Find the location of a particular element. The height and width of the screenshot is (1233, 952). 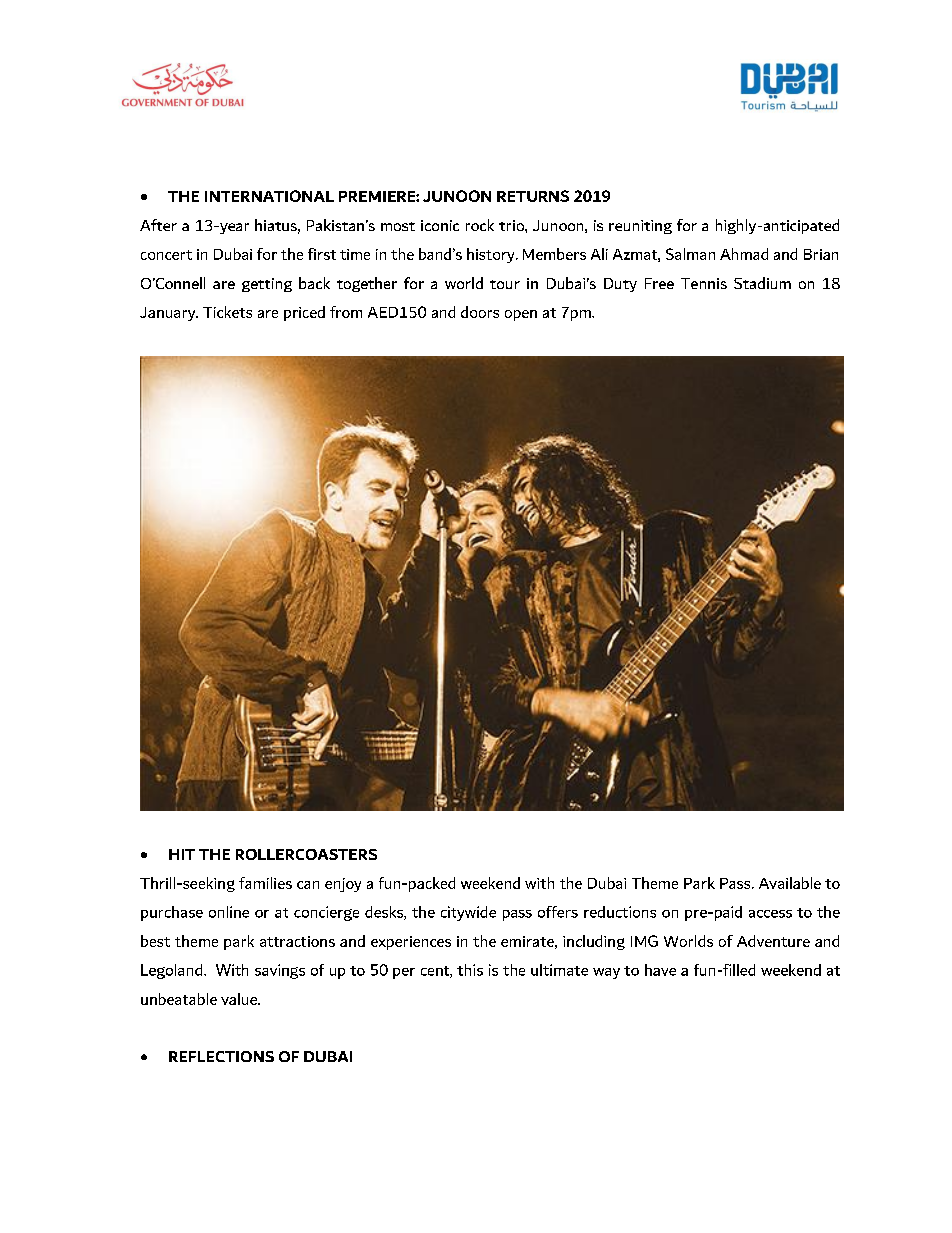

Available is located at coordinates (790, 883).
